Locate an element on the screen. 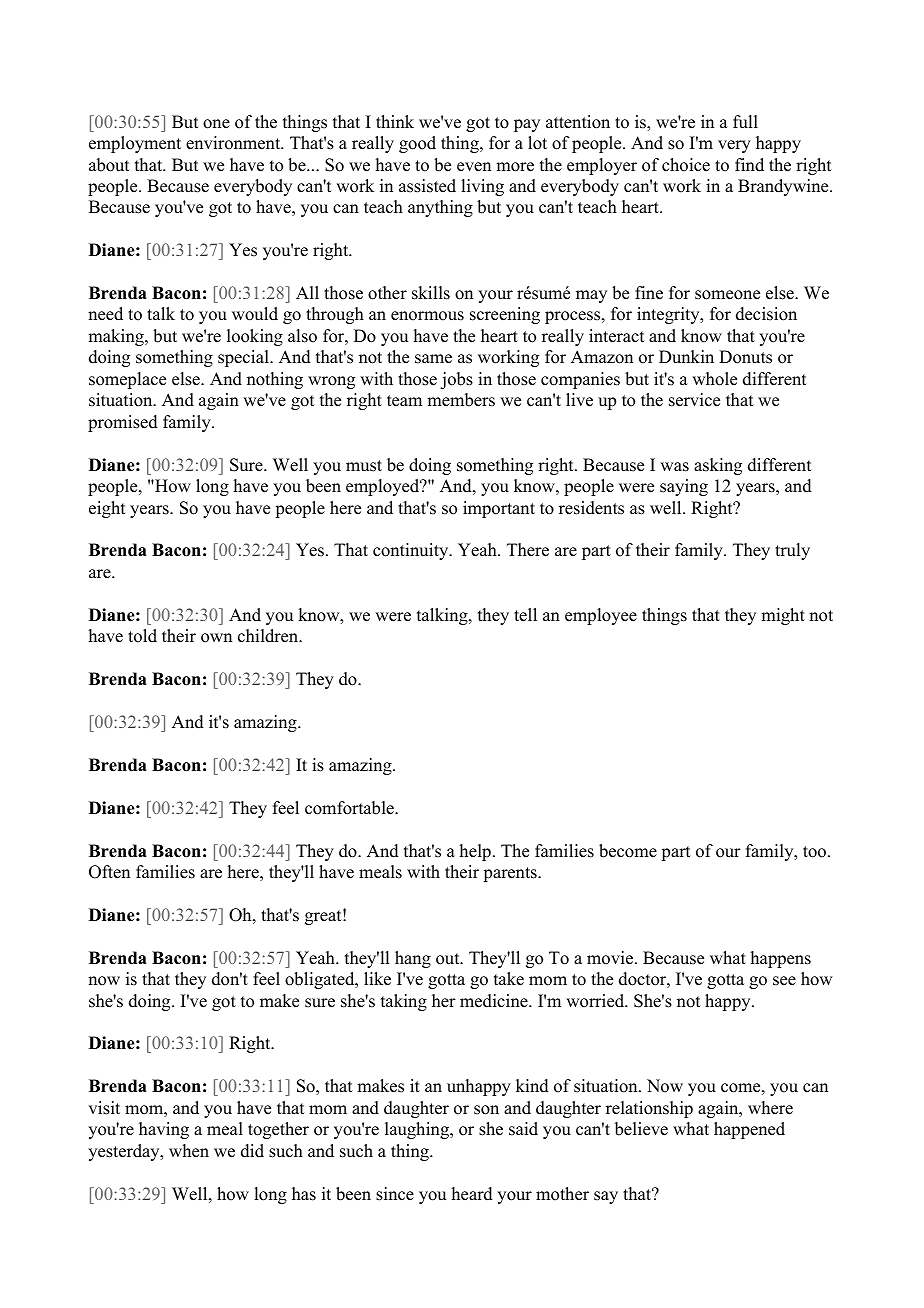 The width and height of the screenshot is (924, 1308). environment is located at coordinates (234, 143).
